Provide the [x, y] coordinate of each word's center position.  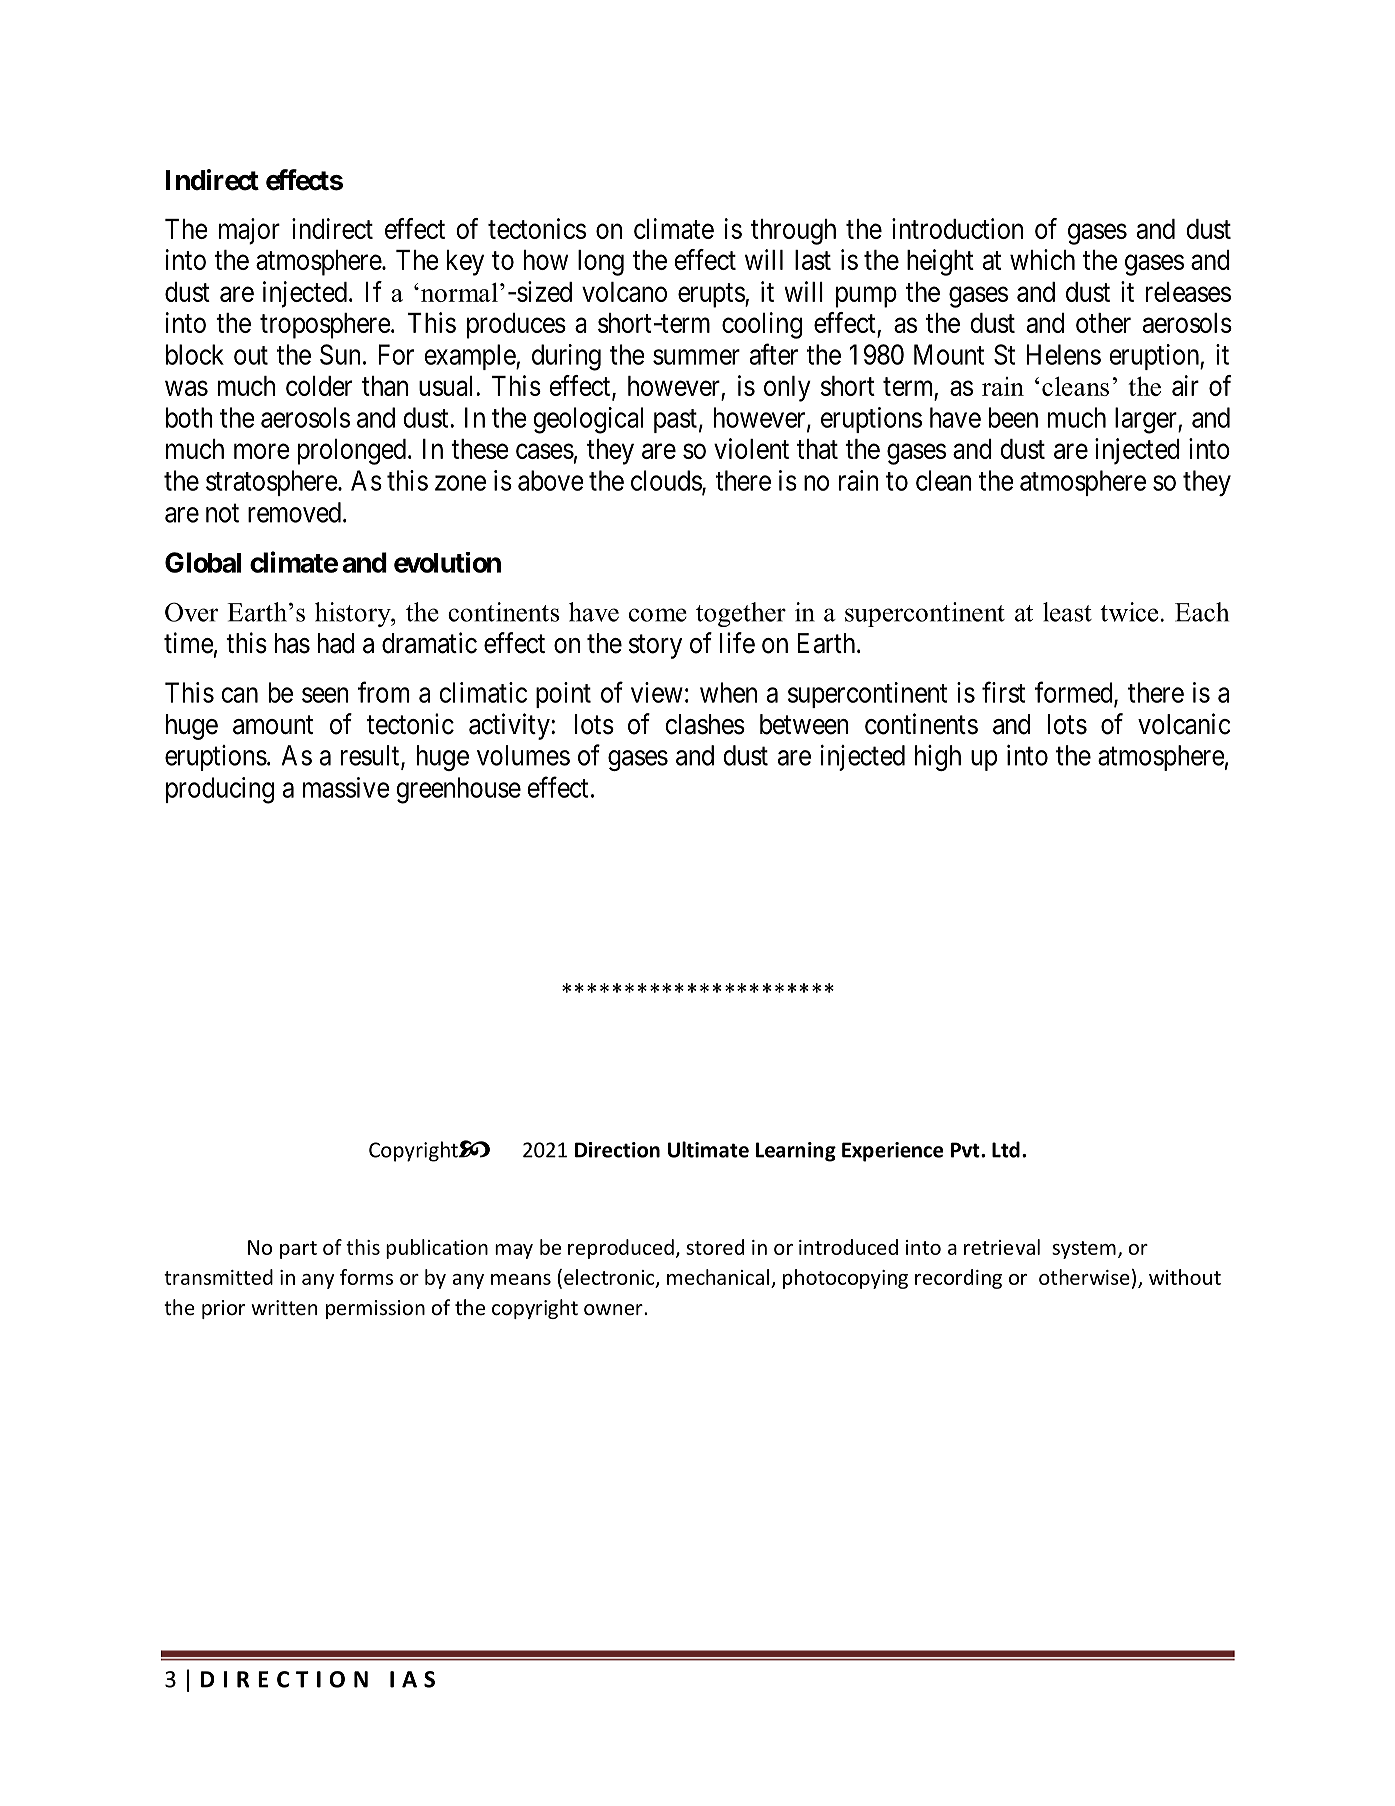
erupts [712, 295]
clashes [705, 724]
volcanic [1184, 724]
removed [294, 512]
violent [751, 448]
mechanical [718, 1277]
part [298, 1250]
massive [346, 787]
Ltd [1006, 1149]
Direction [617, 1150]
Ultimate [708, 1149]
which [1042, 259]
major [249, 231]
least [1067, 612]
